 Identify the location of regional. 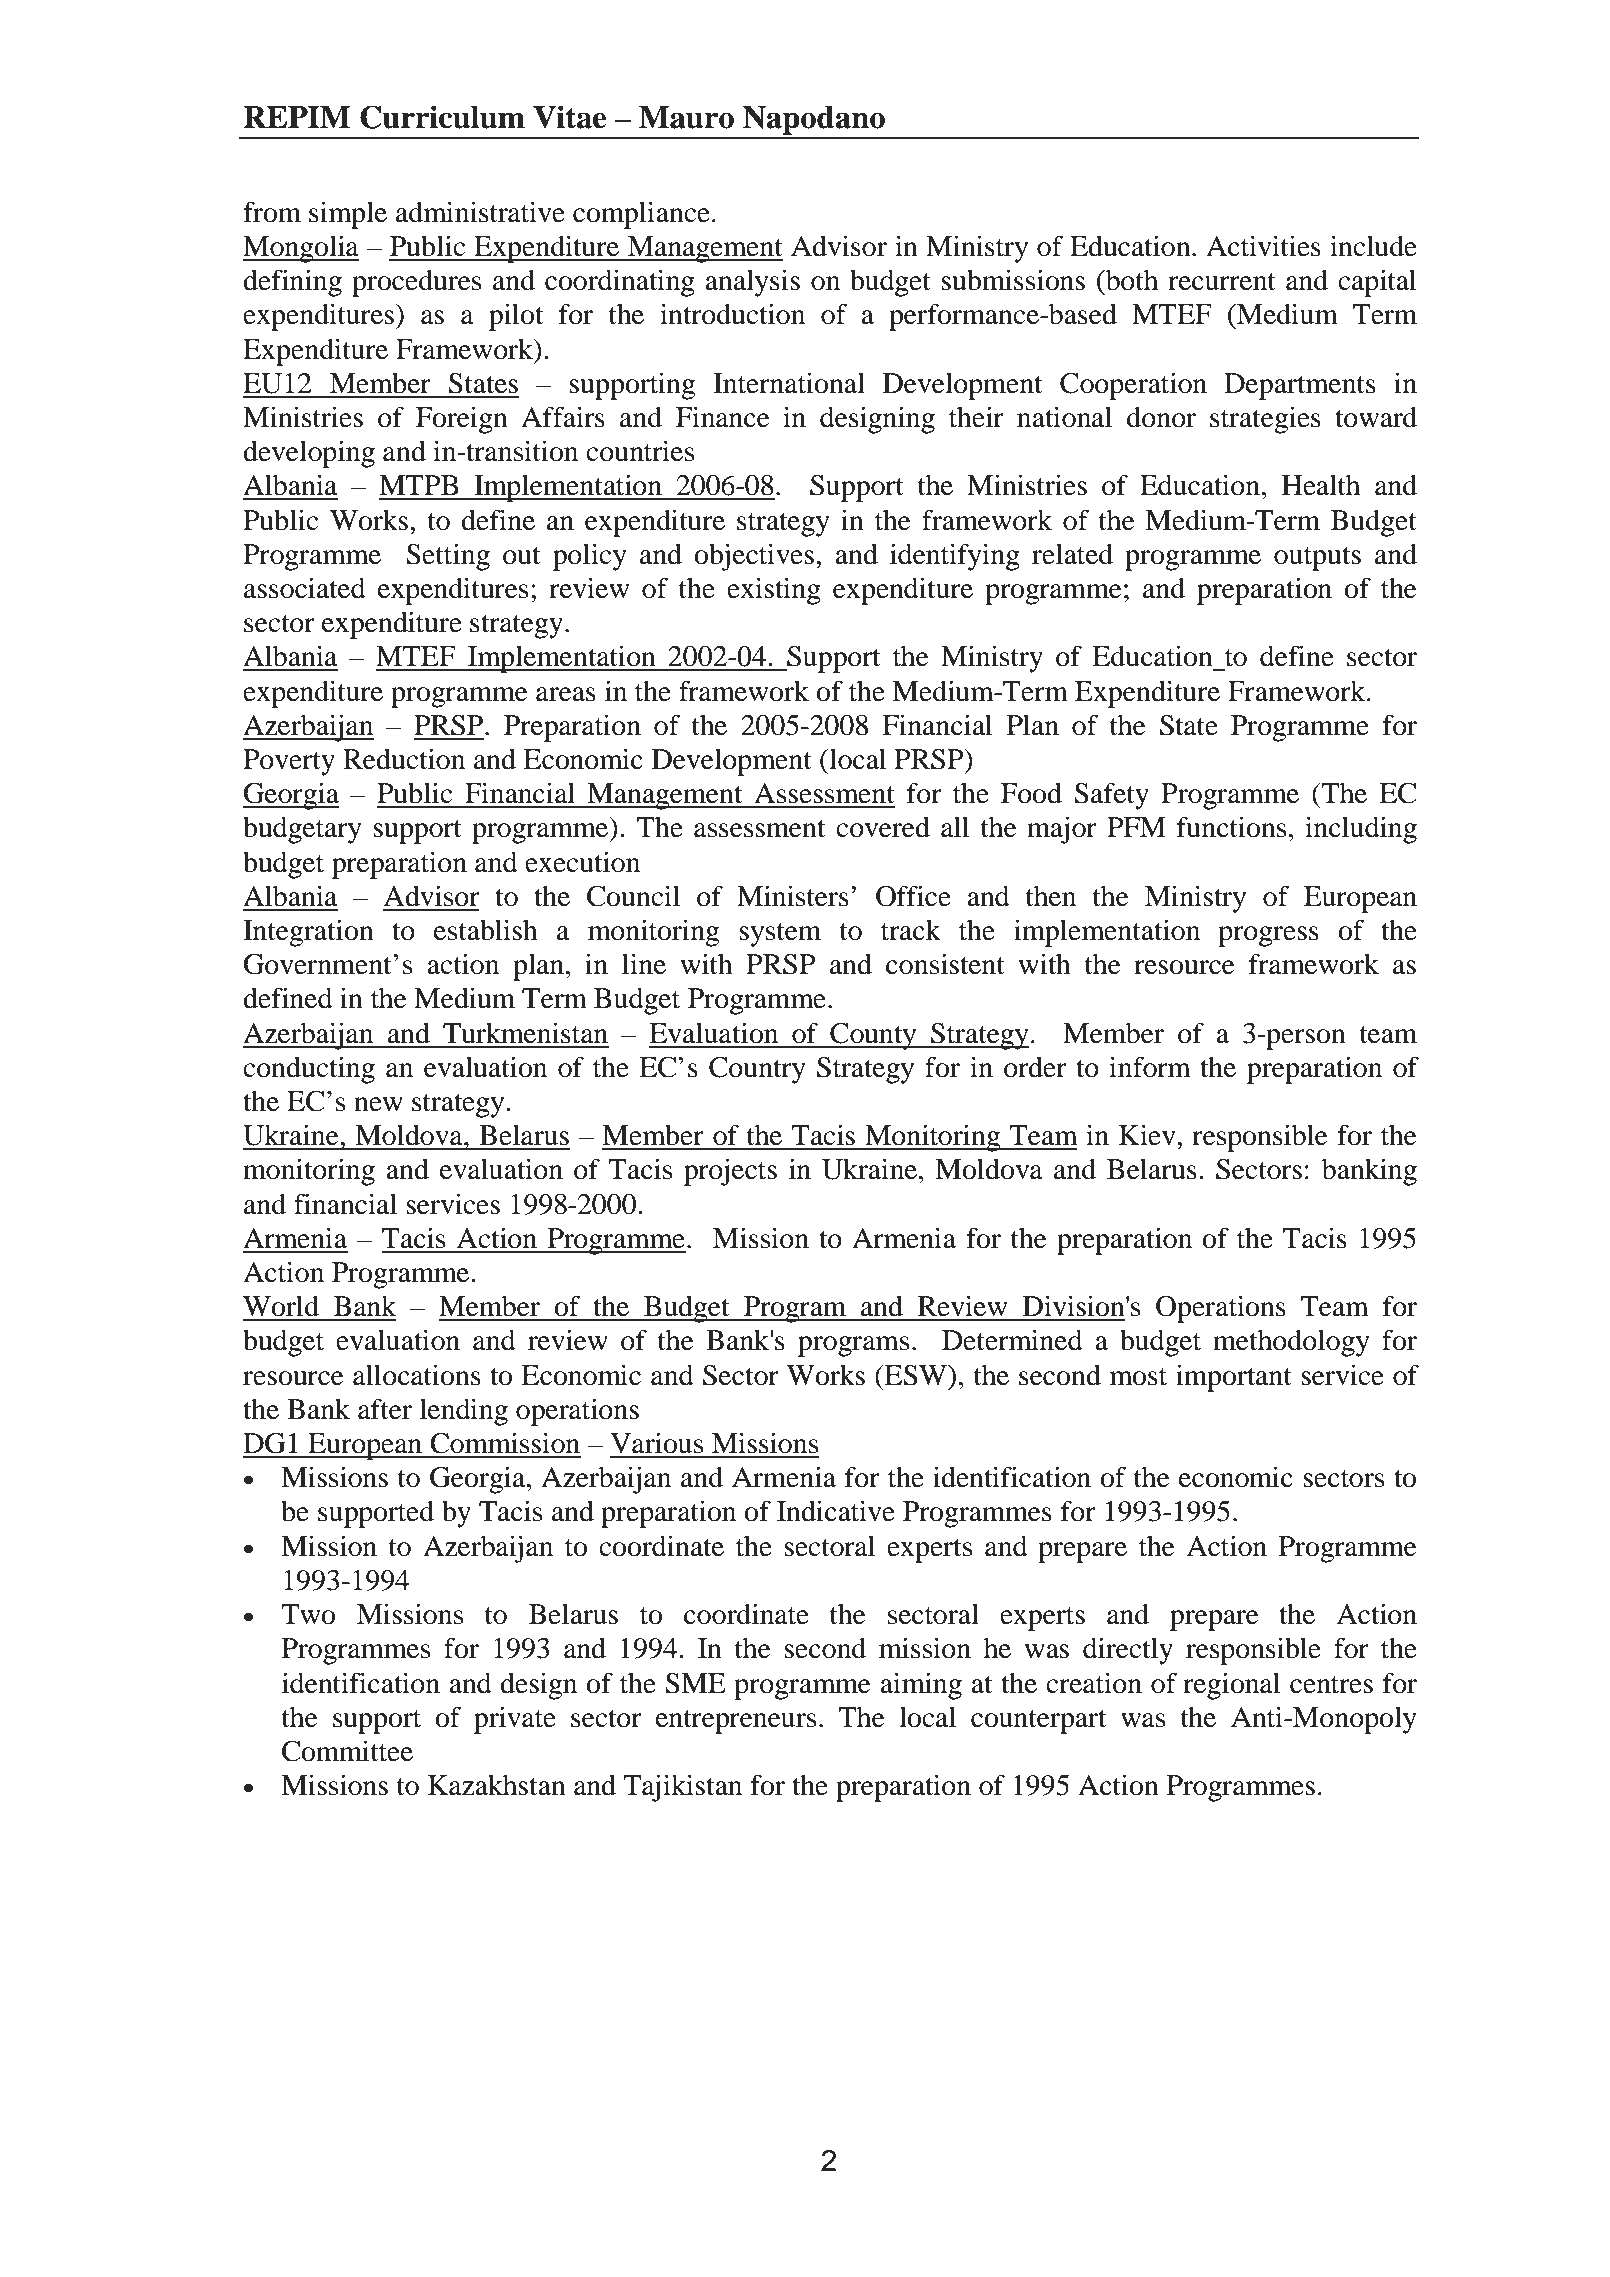
(1231, 1686).
